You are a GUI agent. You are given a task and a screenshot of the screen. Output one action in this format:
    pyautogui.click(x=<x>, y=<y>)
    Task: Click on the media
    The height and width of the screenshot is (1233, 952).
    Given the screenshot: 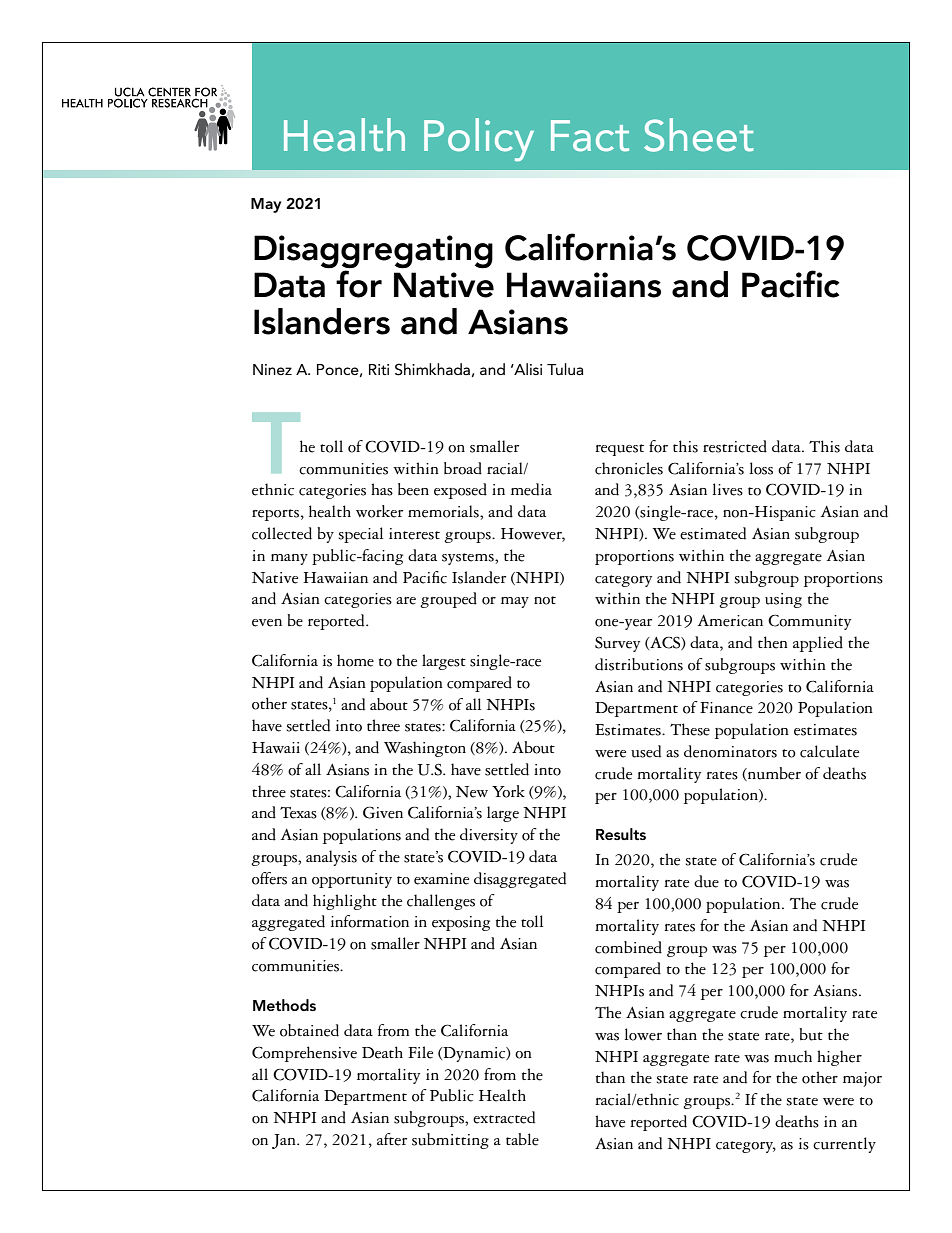 What is the action you would take?
    pyautogui.click(x=531, y=489)
